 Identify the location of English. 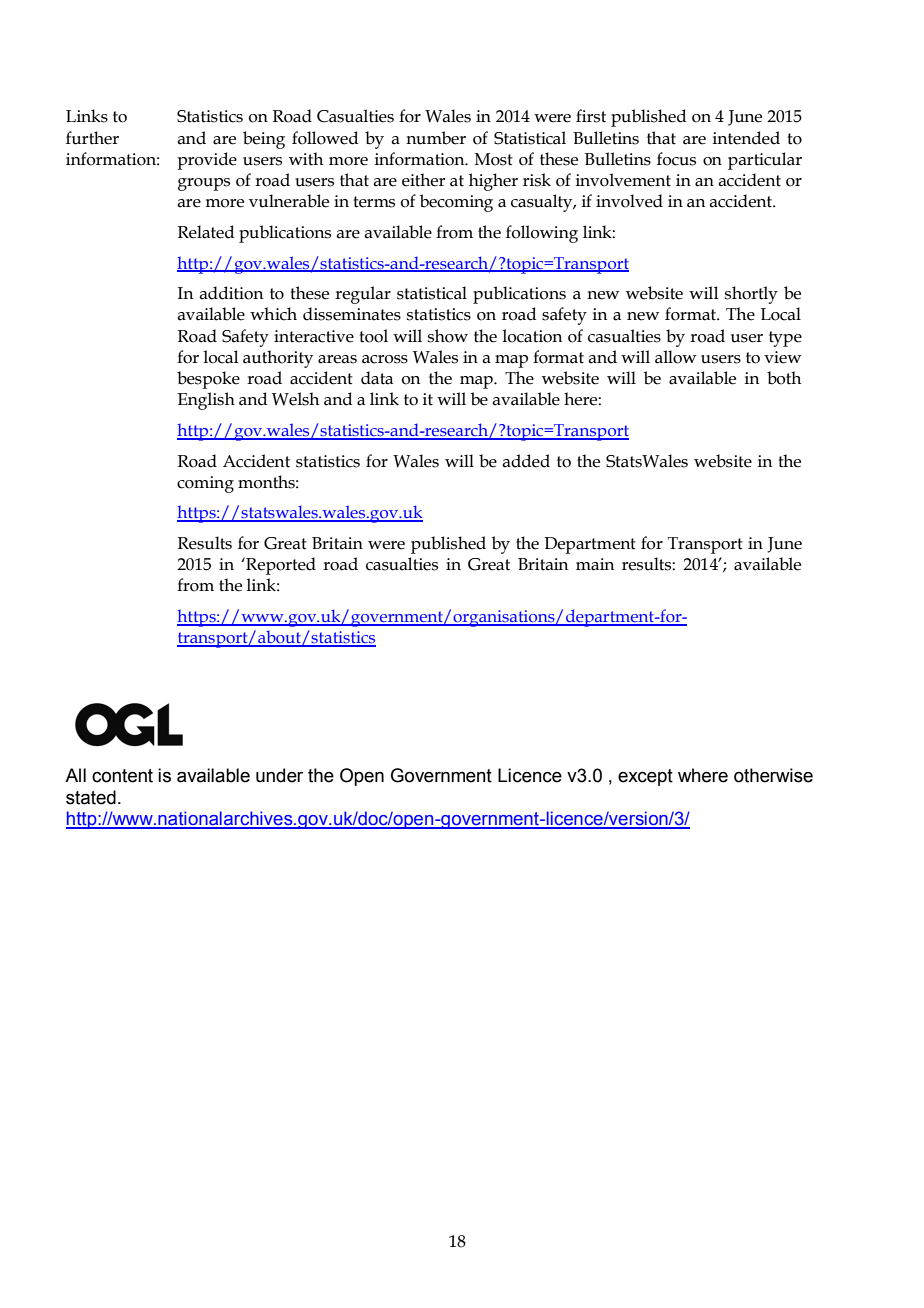
(206, 401).
